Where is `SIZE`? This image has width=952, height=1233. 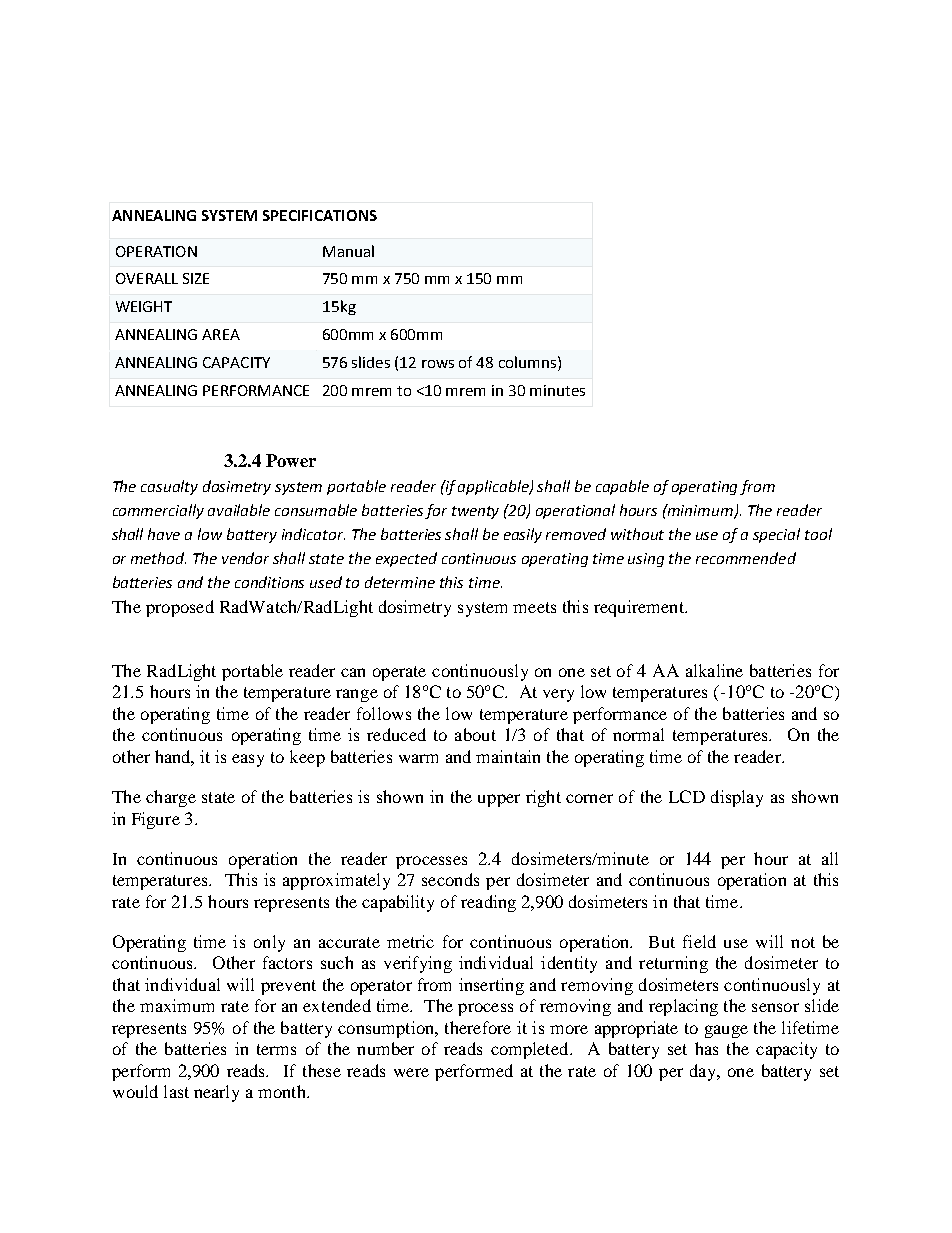 SIZE is located at coordinates (196, 278).
